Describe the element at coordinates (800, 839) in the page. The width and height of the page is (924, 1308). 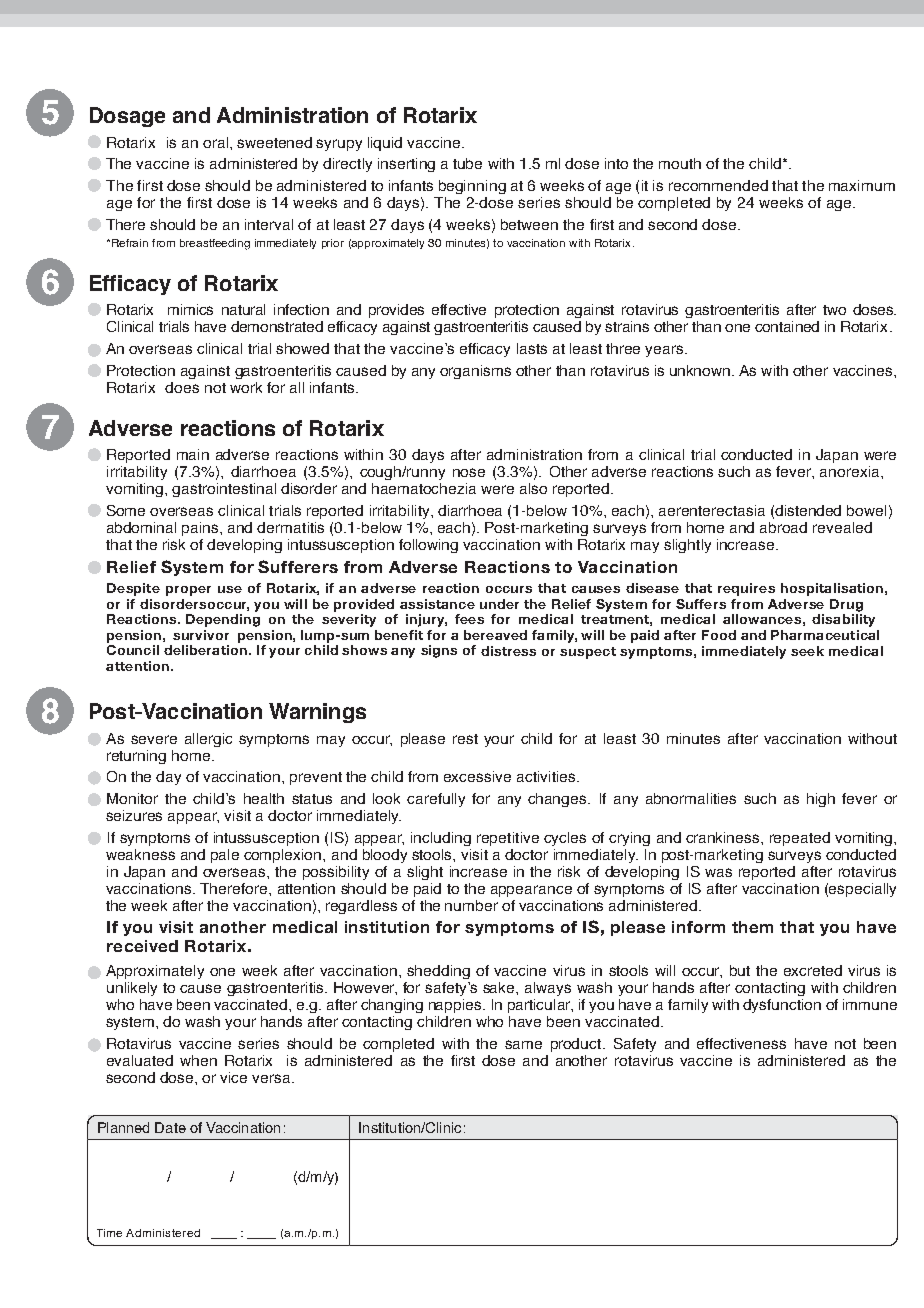
I see `repeated` at that location.
